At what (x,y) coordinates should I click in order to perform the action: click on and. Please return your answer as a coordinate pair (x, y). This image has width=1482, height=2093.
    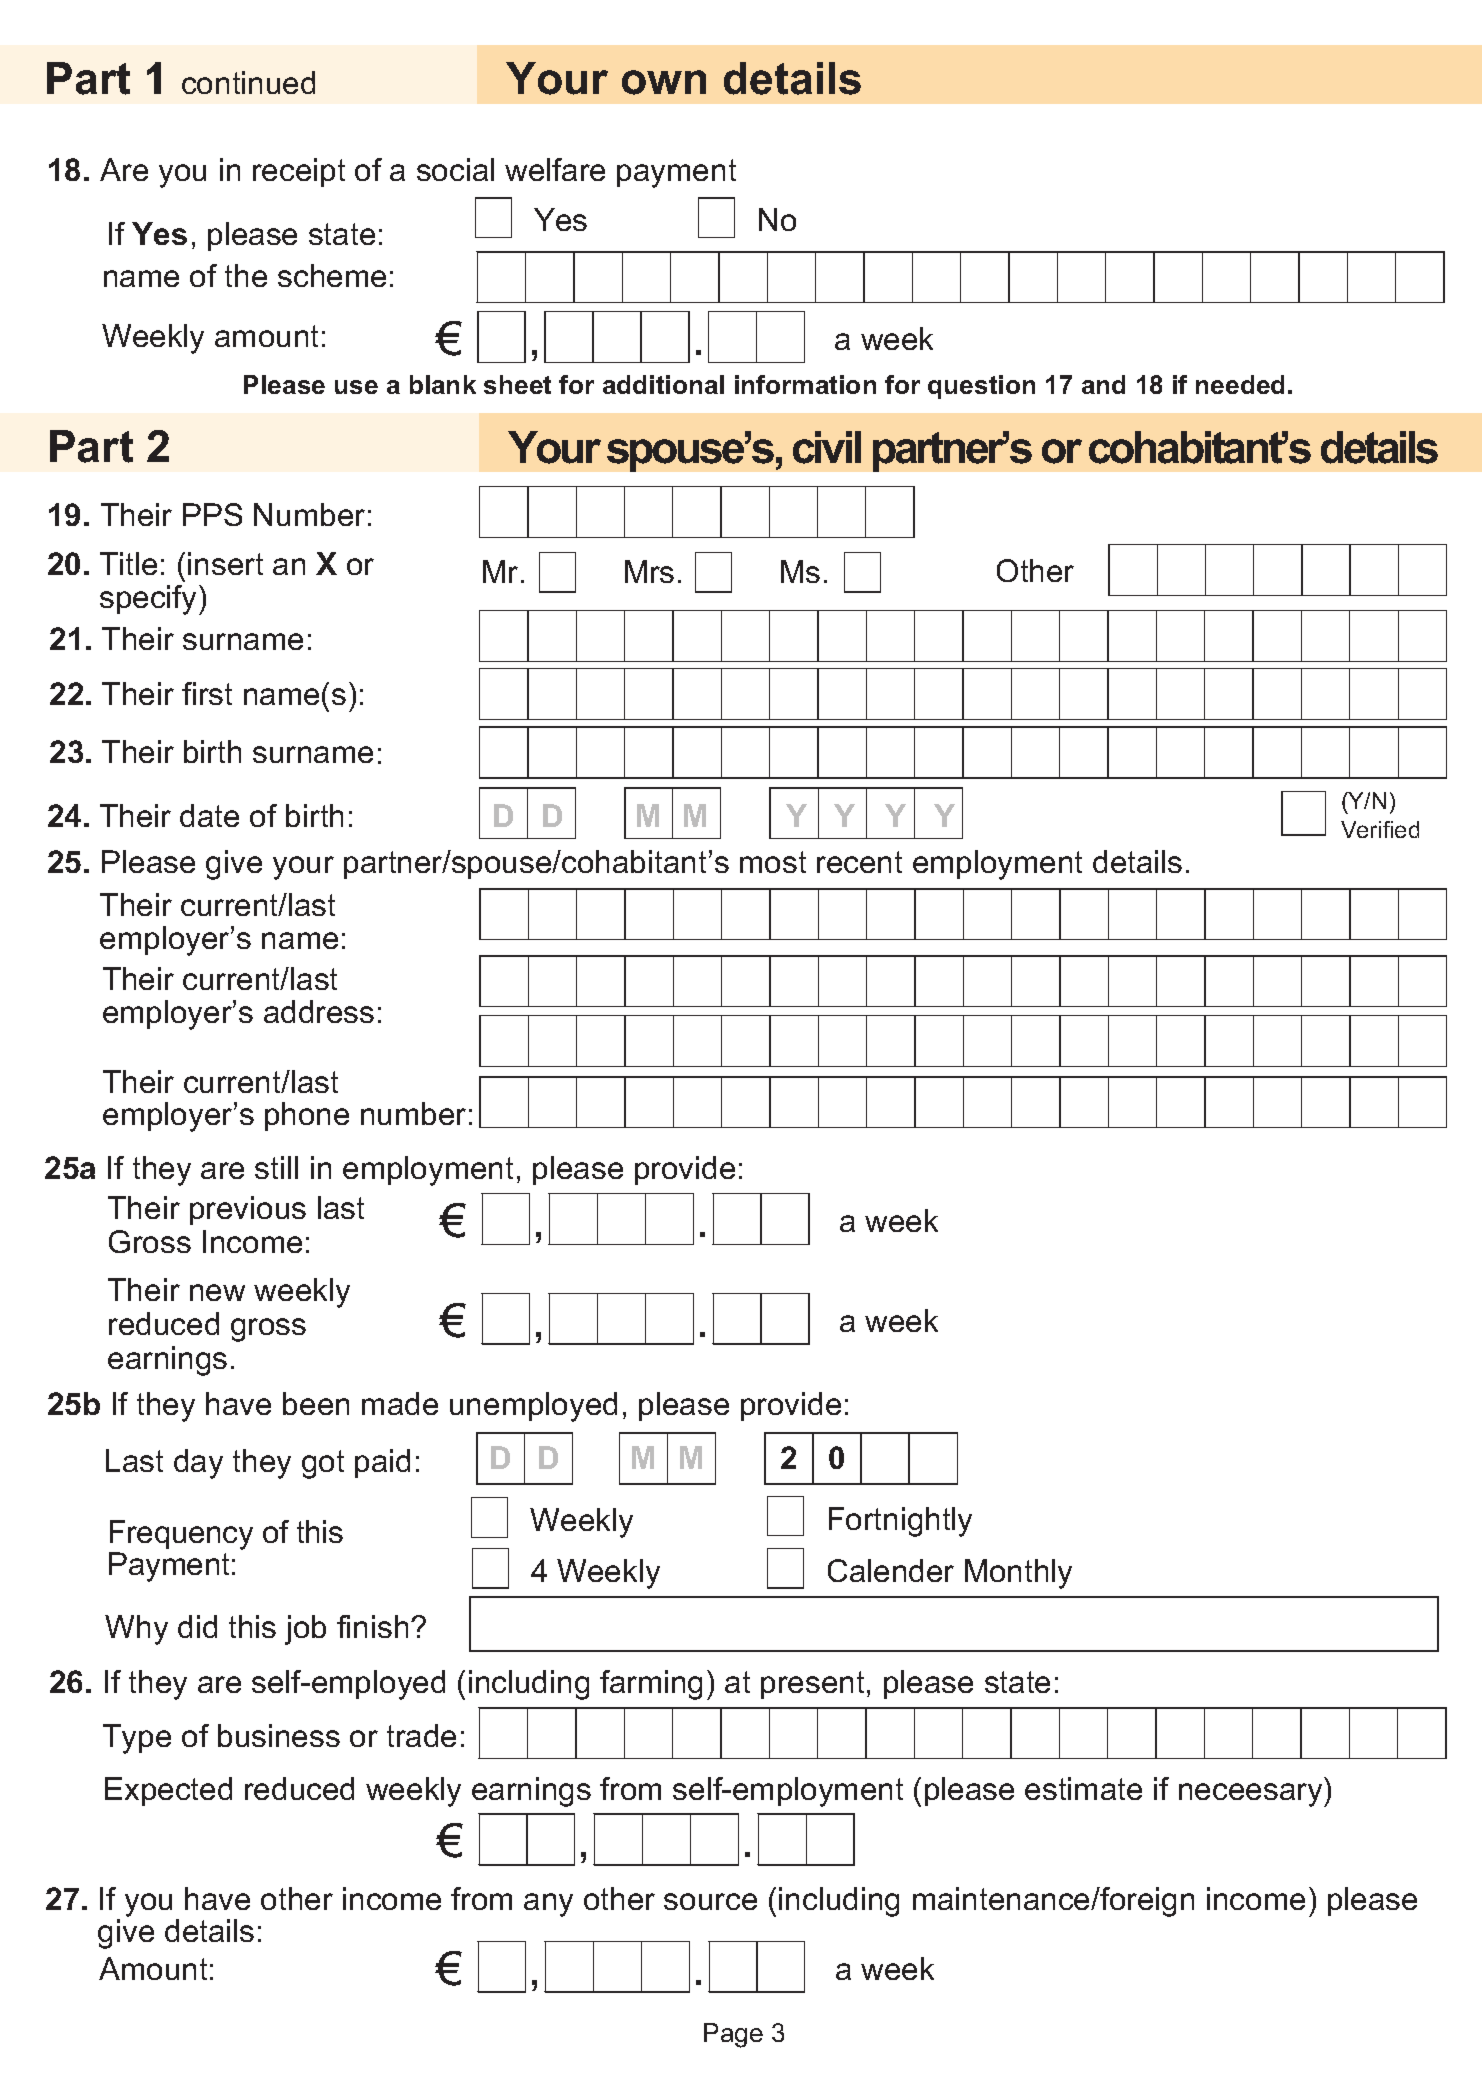
    Looking at the image, I should click on (1103, 384).
